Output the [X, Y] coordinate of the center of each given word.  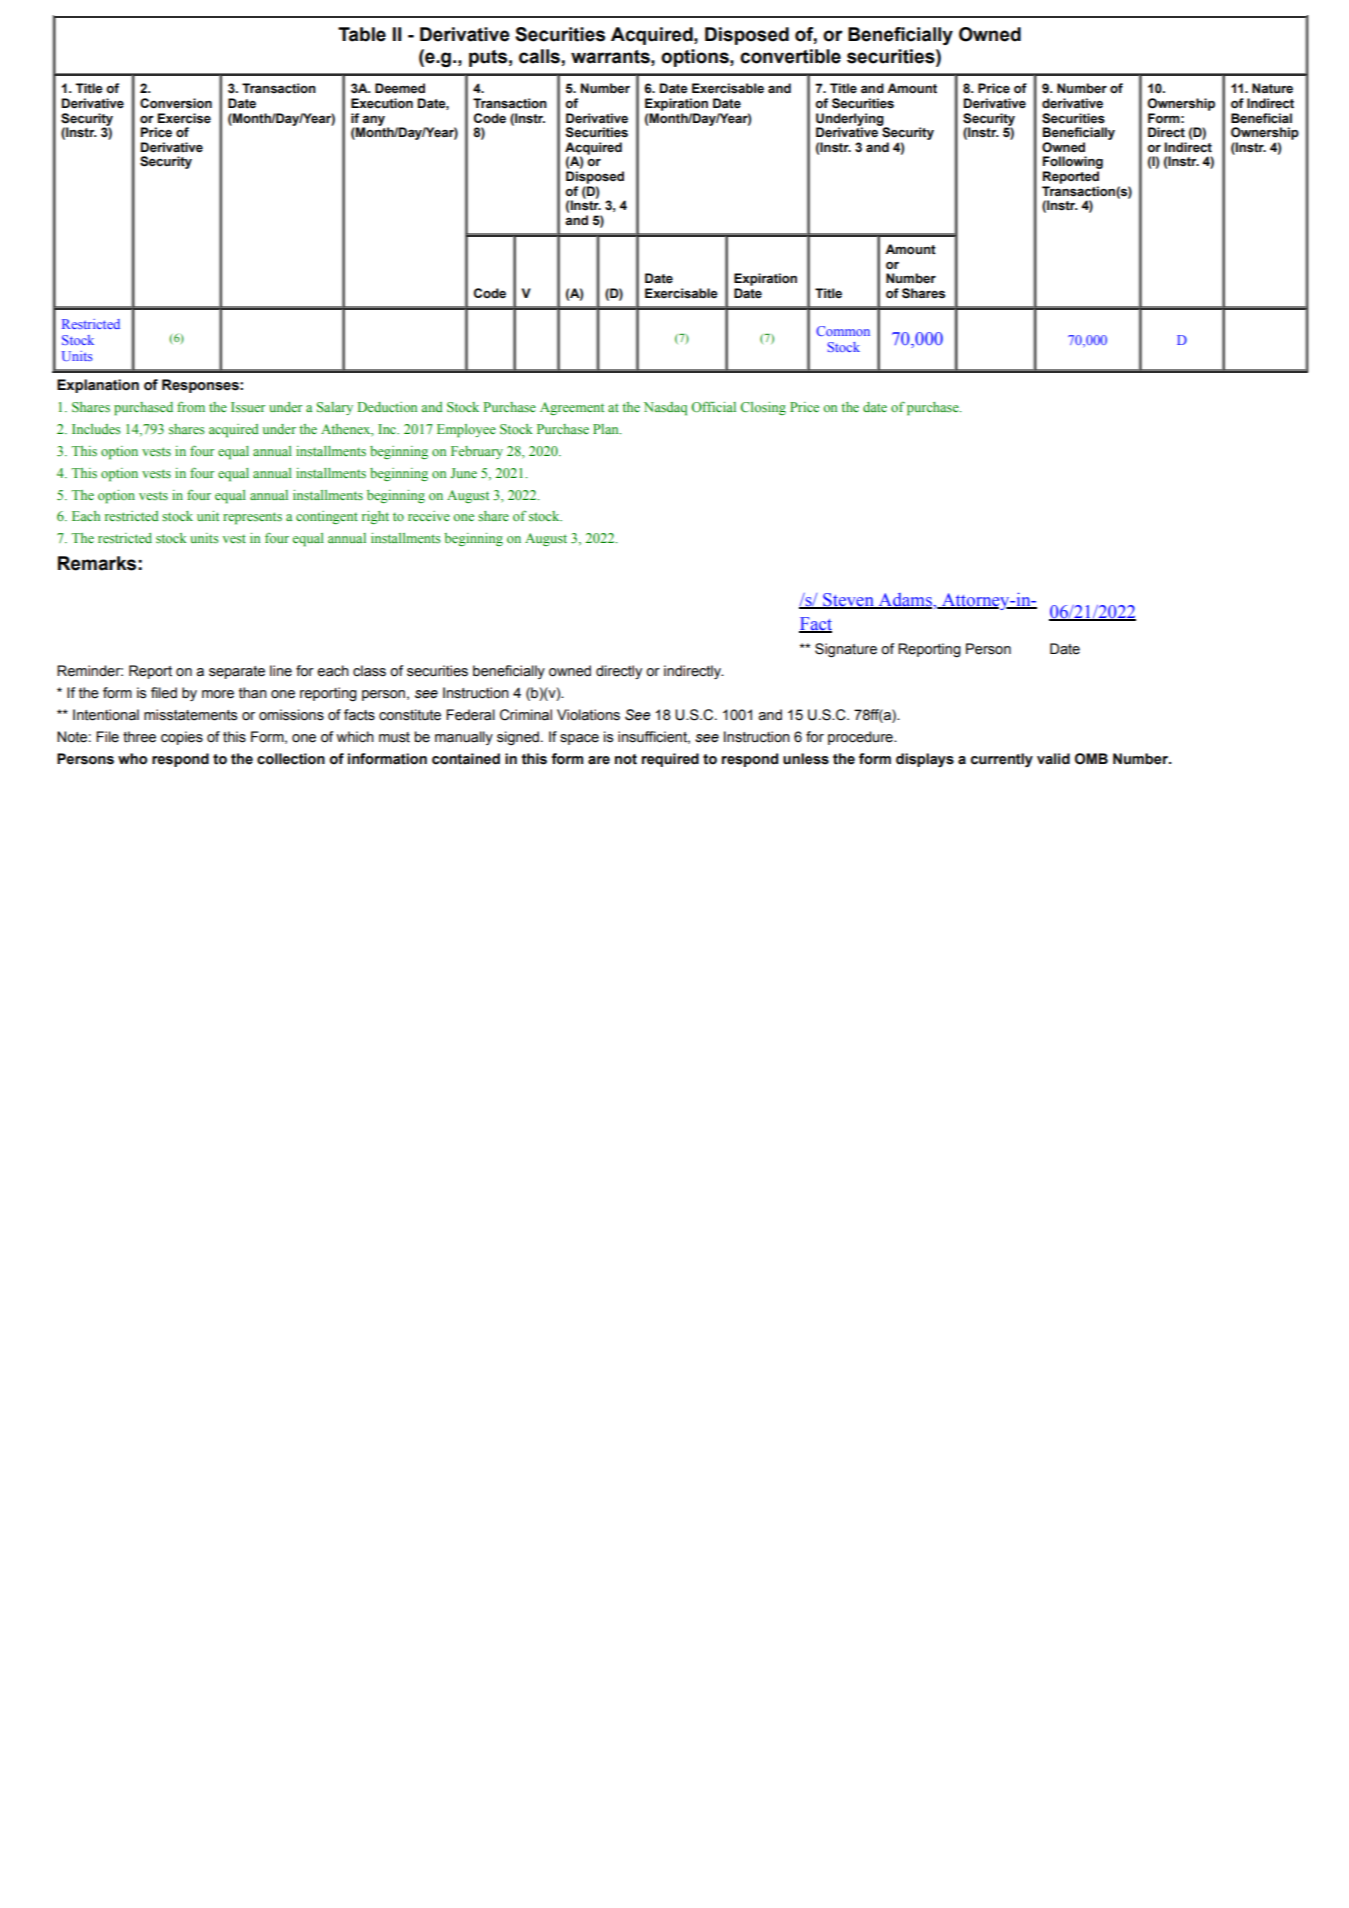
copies [182, 738]
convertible [790, 56]
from [191, 407]
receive [429, 516]
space [579, 739]
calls [539, 56]
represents [252, 518]
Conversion [176, 103]
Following [1073, 164]
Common [843, 331]
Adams [905, 601]
